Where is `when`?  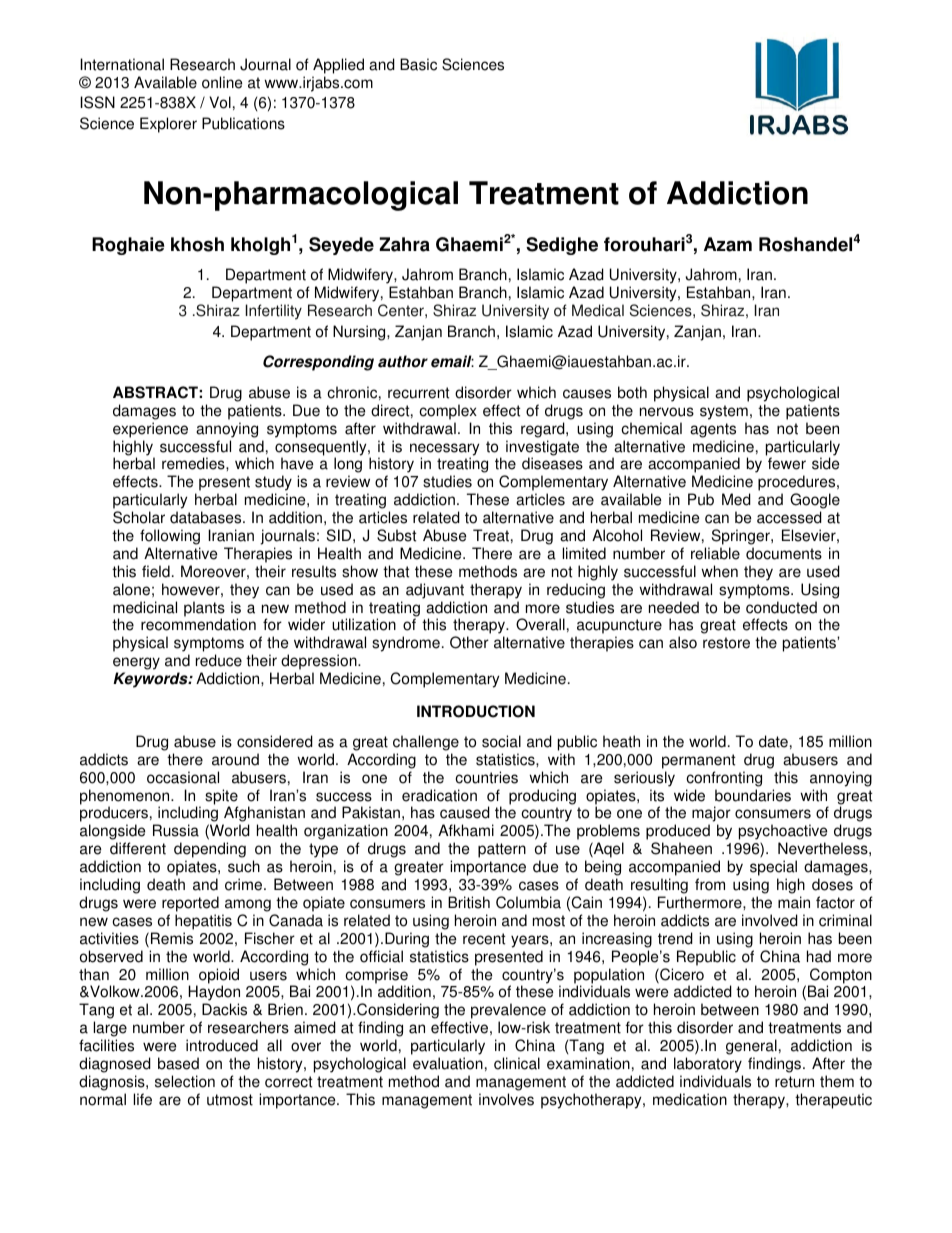
when is located at coordinates (719, 571).
